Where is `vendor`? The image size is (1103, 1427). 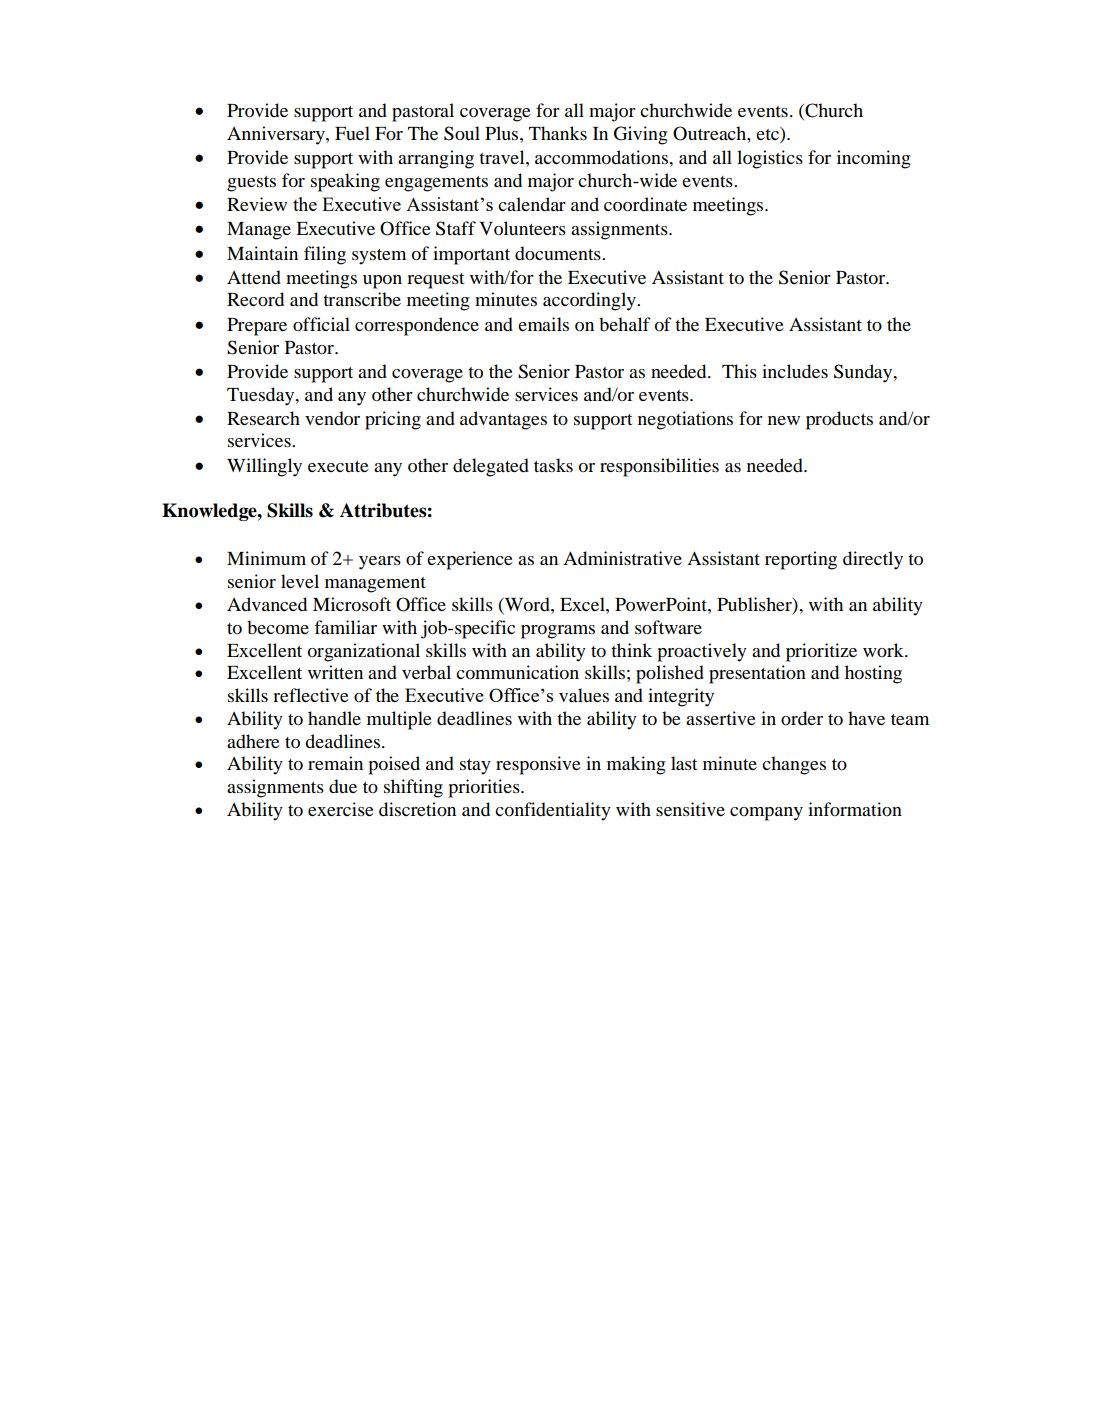 vendor is located at coordinates (332, 418).
